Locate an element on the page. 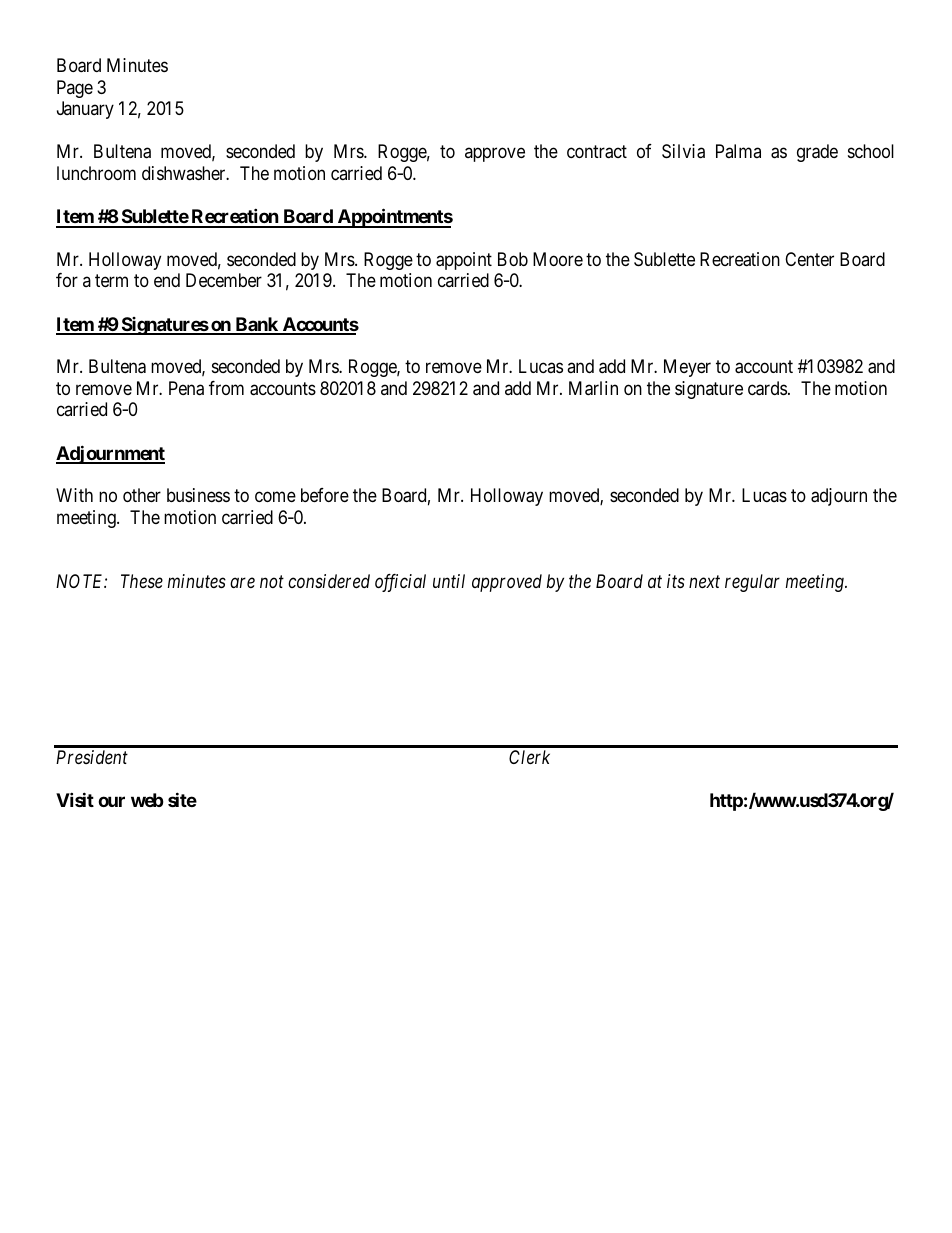 The image size is (952, 1233). Clerk is located at coordinates (529, 757).
